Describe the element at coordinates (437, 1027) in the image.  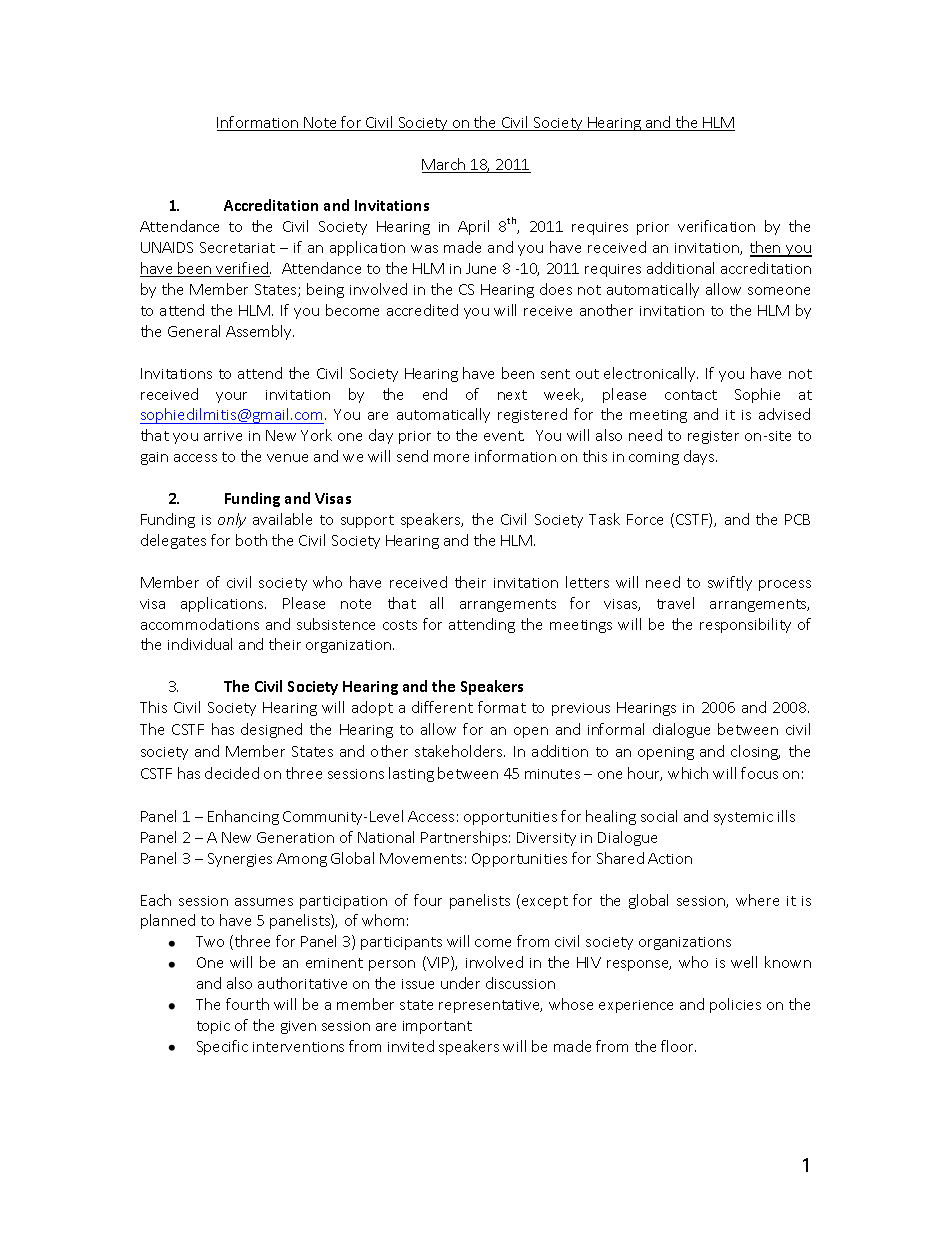
I see `important` at that location.
